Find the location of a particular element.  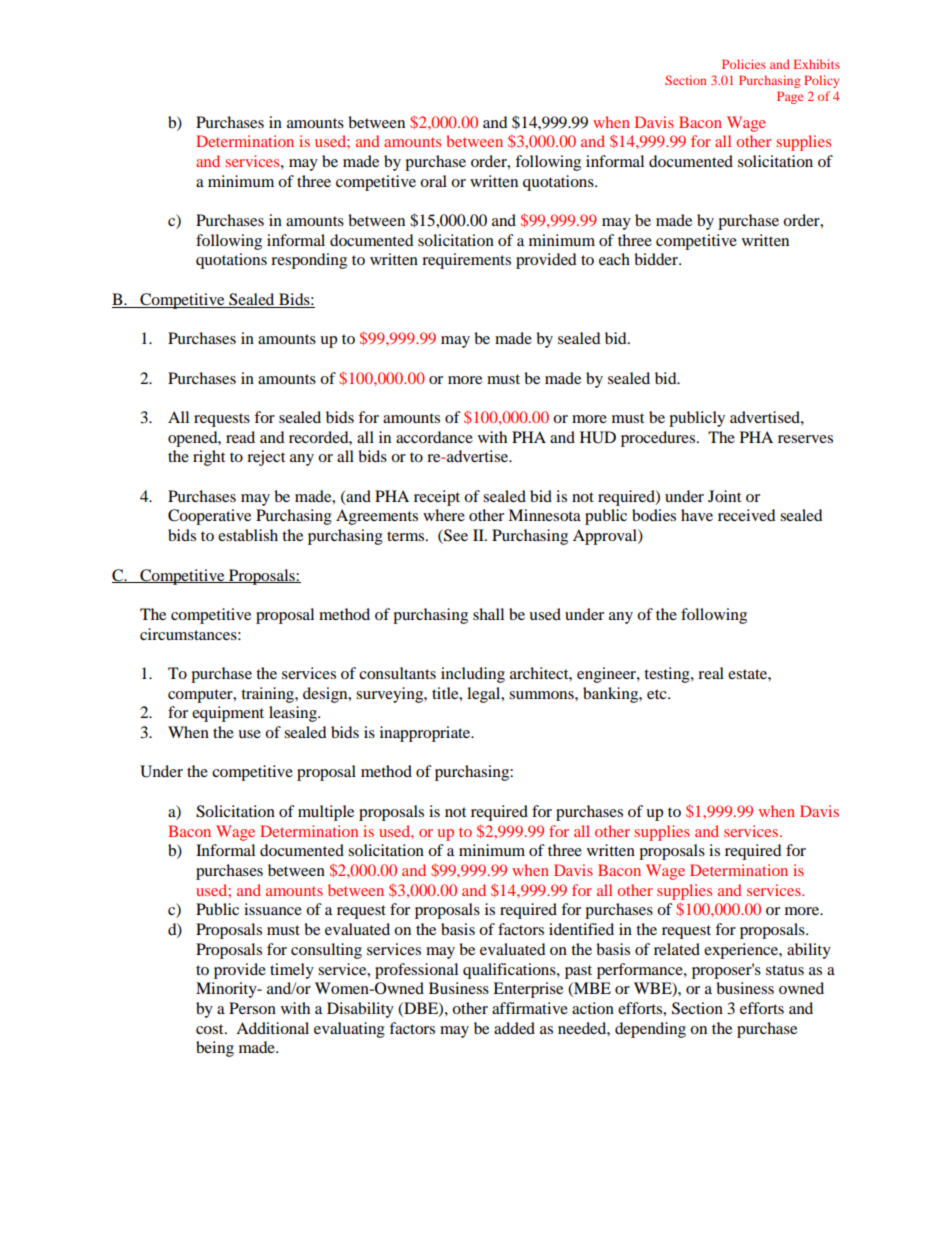

received is located at coordinates (747, 515).
